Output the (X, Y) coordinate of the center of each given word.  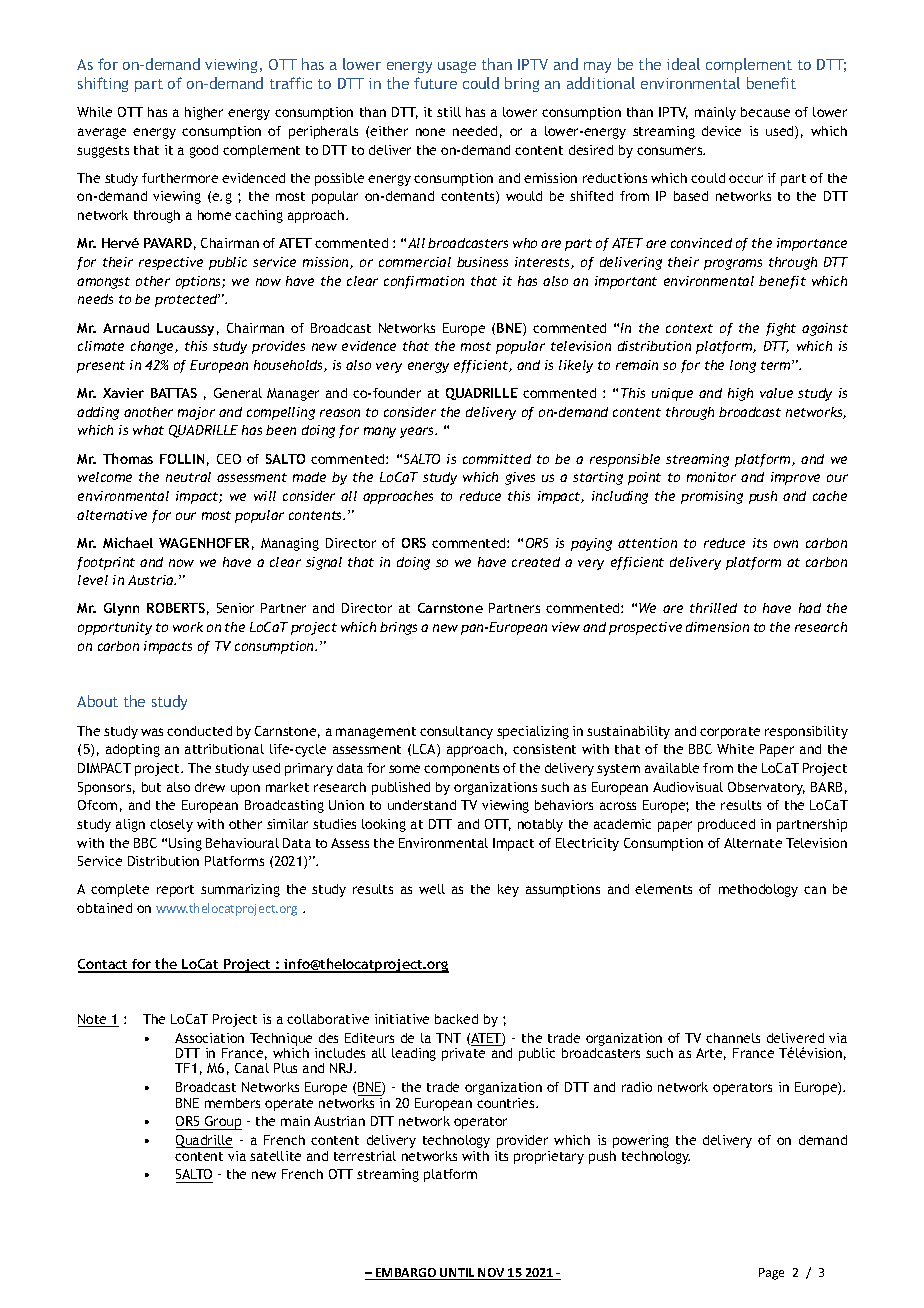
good (204, 151)
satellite (275, 1156)
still (449, 112)
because (765, 112)
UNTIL (457, 1274)
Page (771, 1274)
